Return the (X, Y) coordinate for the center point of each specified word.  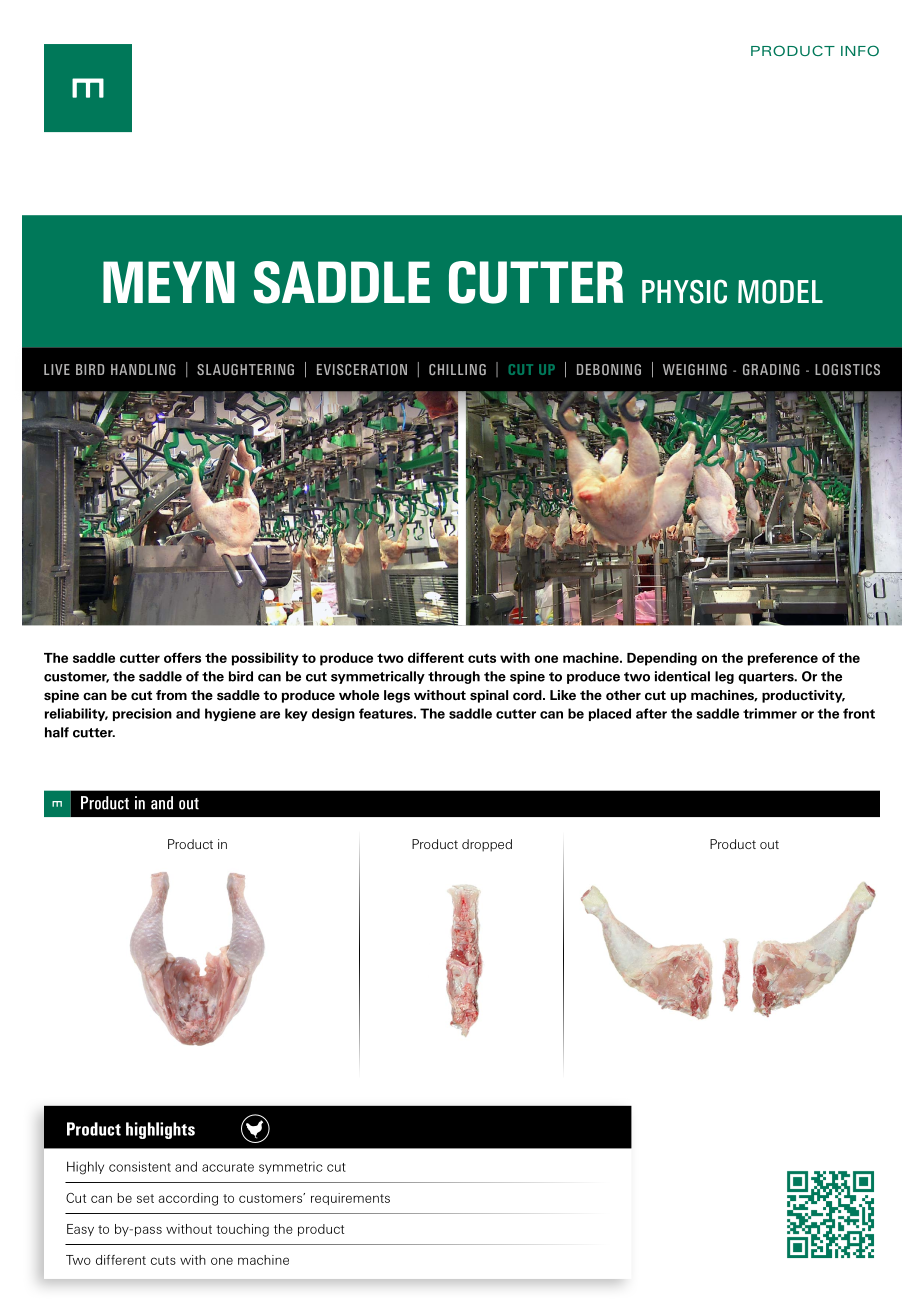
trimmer (770, 713)
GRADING (771, 369)
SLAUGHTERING (245, 369)
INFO (860, 50)
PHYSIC (684, 291)
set (145, 1198)
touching (242, 1230)
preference (783, 659)
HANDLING (143, 369)
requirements (350, 1199)
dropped (487, 845)
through (454, 677)
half (57, 732)
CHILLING (457, 369)
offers (182, 657)
